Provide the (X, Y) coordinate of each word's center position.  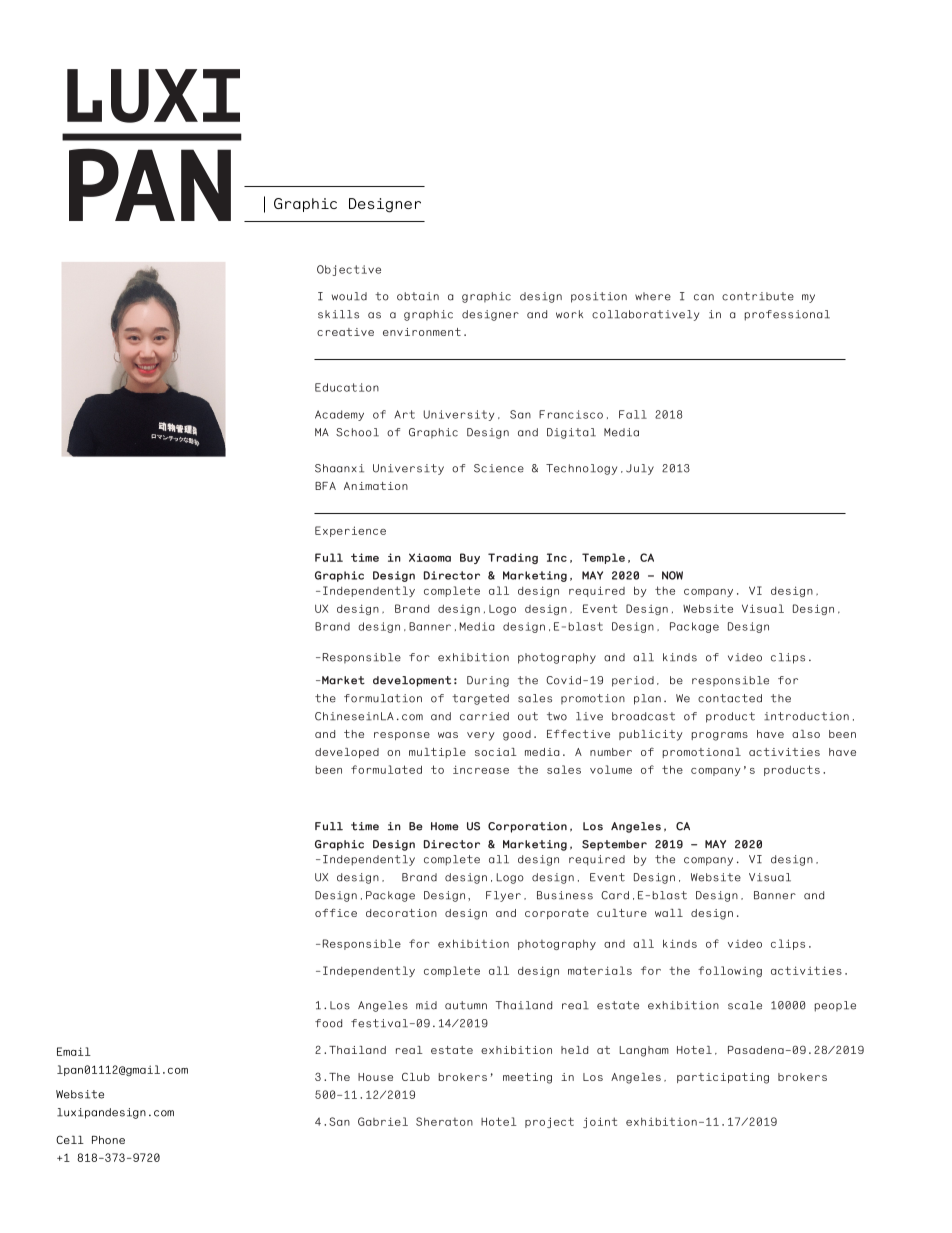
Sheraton (444, 1121)
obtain (418, 296)
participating (723, 1078)
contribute (758, 296)
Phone (108, 1140)
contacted (730, 698)
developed (347, 753)
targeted (480, 699)
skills (338, 314)
